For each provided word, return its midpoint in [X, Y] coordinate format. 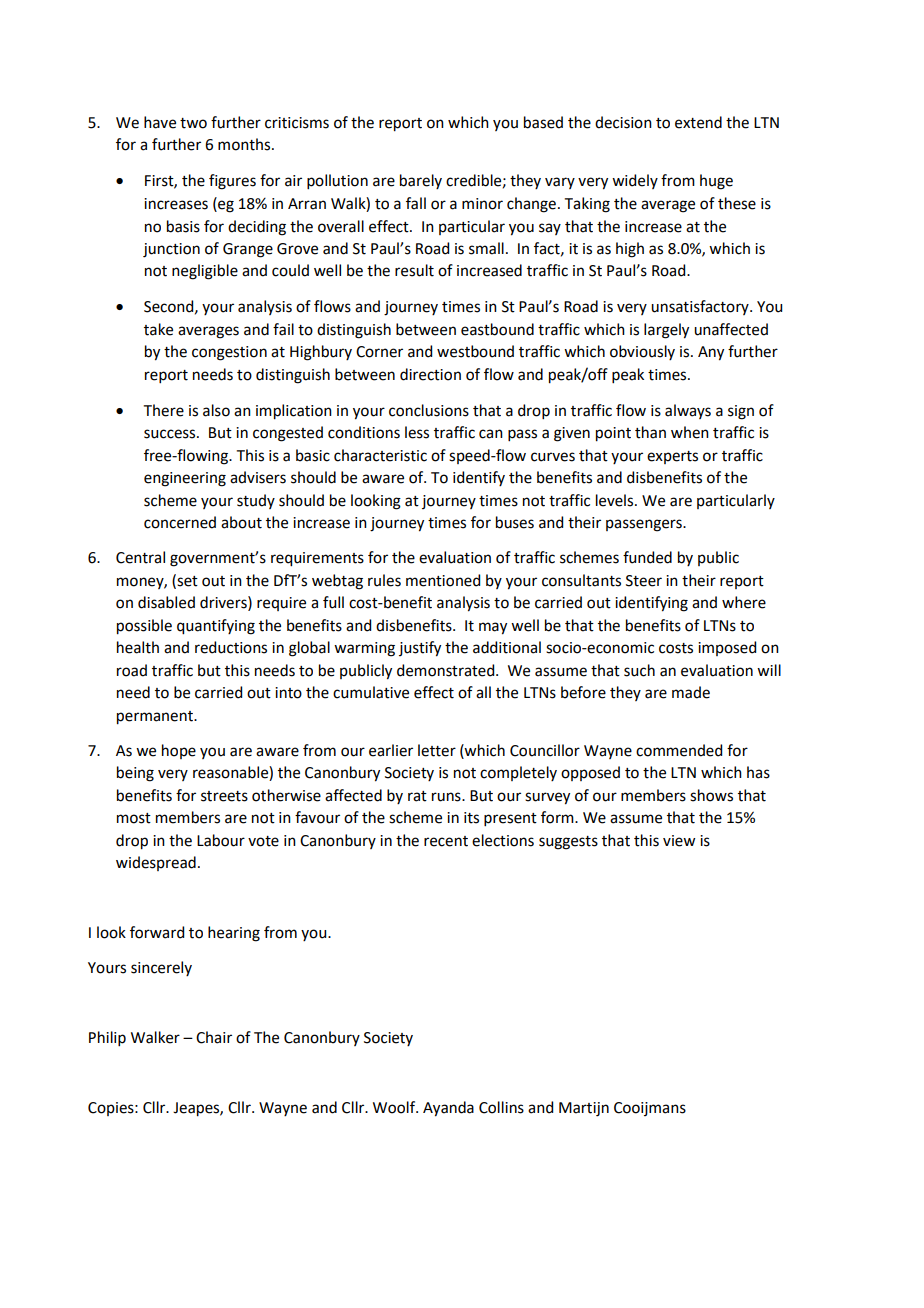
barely [421, 181]
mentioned [443, 580]
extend [698, 122]
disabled [166, 602]
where [744, 602]
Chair [214, 1037]
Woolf [395, 1107]
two [193, 123]
